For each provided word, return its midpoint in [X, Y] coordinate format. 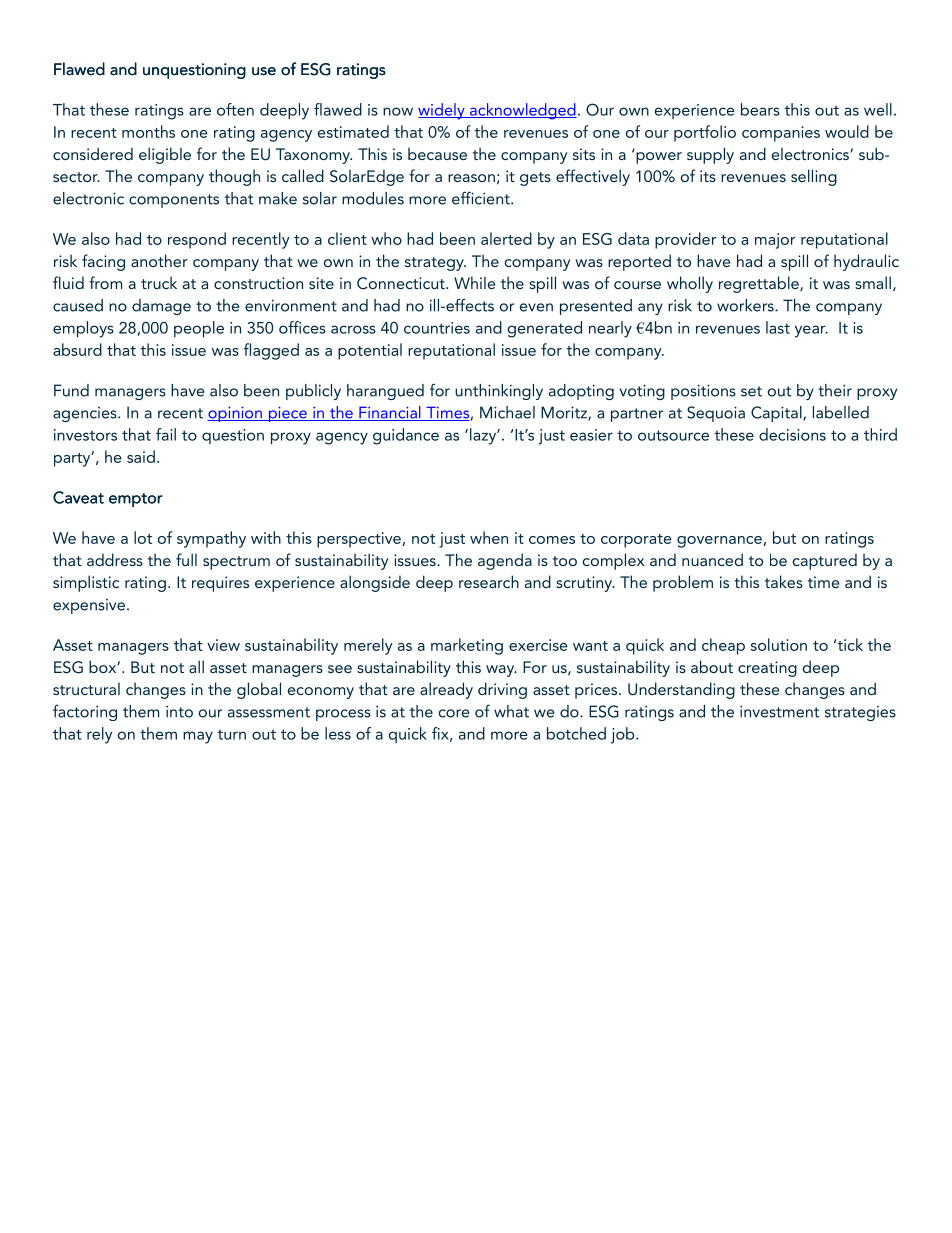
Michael [507, 412]
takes [784, 581]
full [186, 559]
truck [159, 282]
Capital [777, 414]
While [474, 282]
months [148, 131]
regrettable [760, 284]
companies [781, 134]
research [489, 581]
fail [166, 434]
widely [442, 111]
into [179, 712]
